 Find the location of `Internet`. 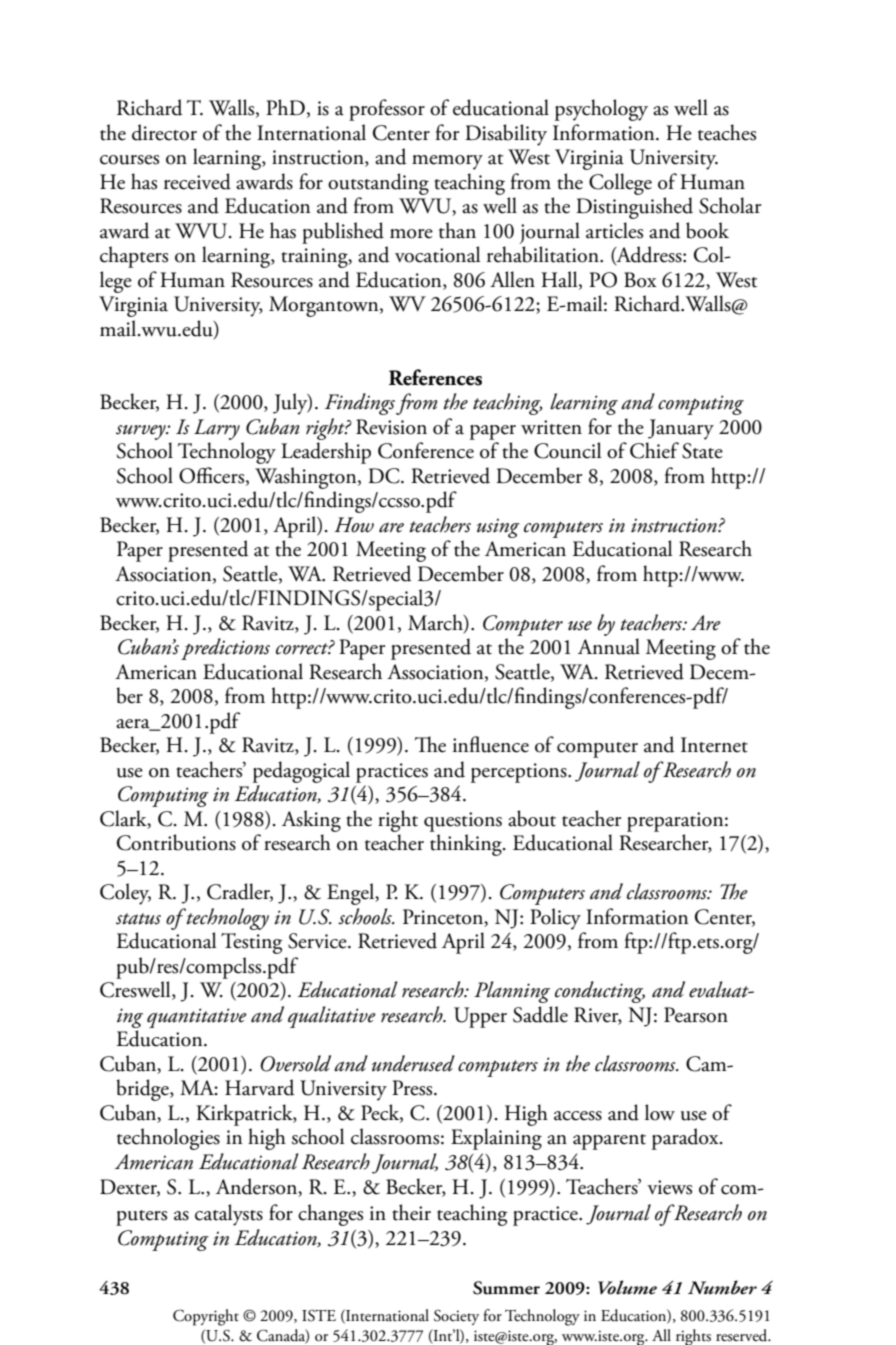

Internet is located at coordinates (714, 745).
